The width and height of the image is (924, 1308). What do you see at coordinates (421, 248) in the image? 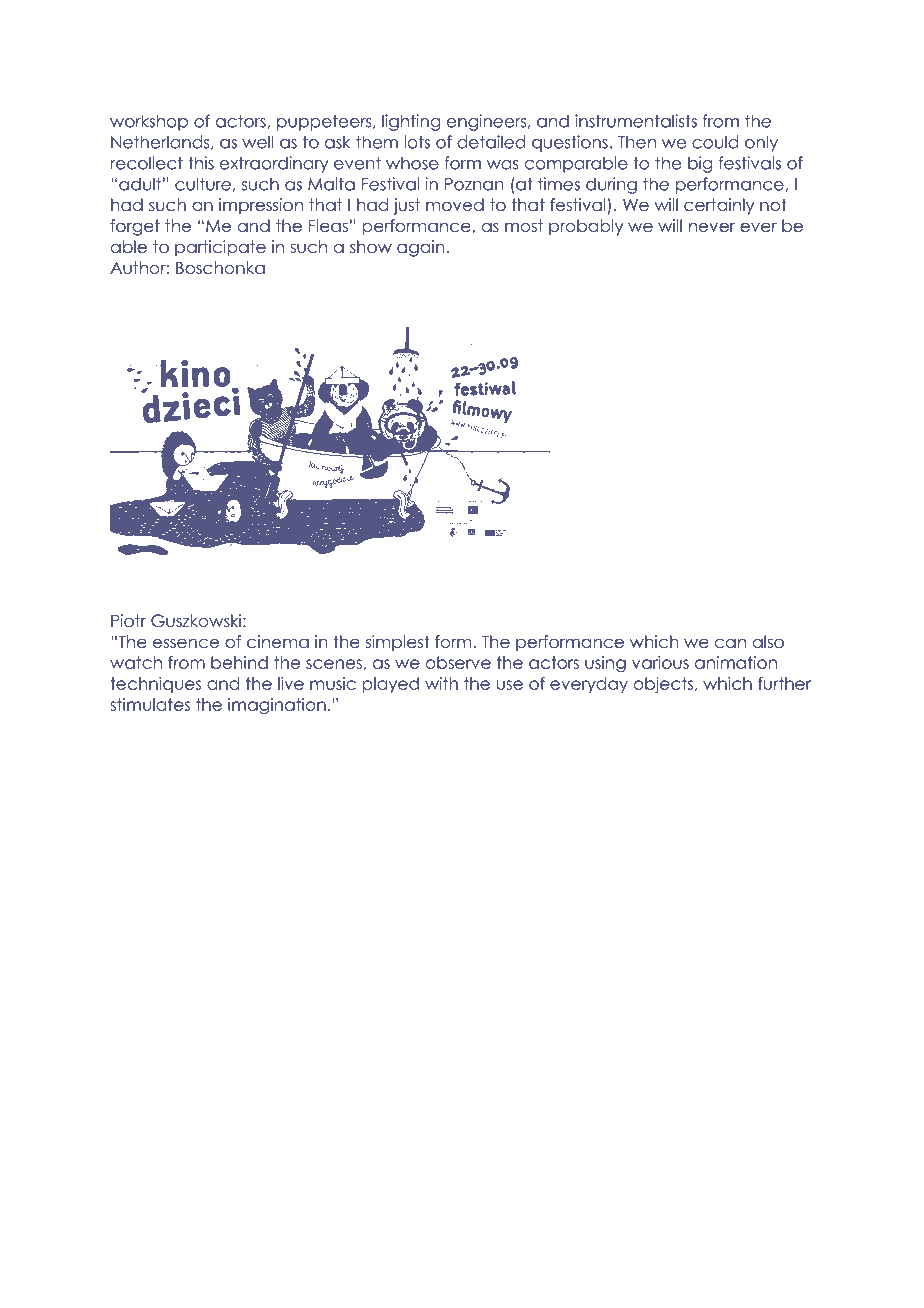
I see `again` at bounding box center [421, 248].
